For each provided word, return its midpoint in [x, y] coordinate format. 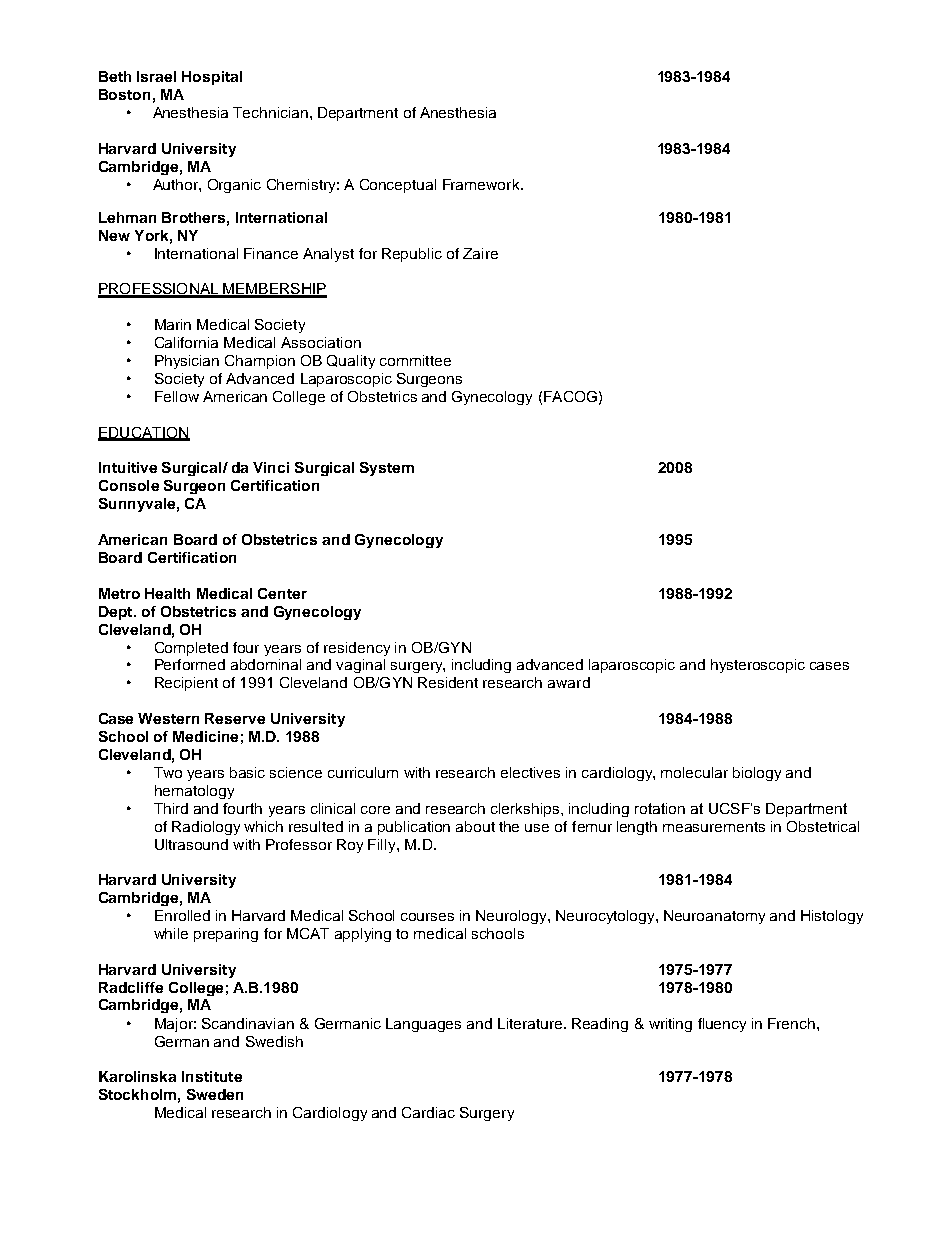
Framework [482, 184]
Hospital [212, 78]
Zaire [480, 253]
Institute [212, 1076]
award [569, 682]
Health [167, 593]
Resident [448, 682]
